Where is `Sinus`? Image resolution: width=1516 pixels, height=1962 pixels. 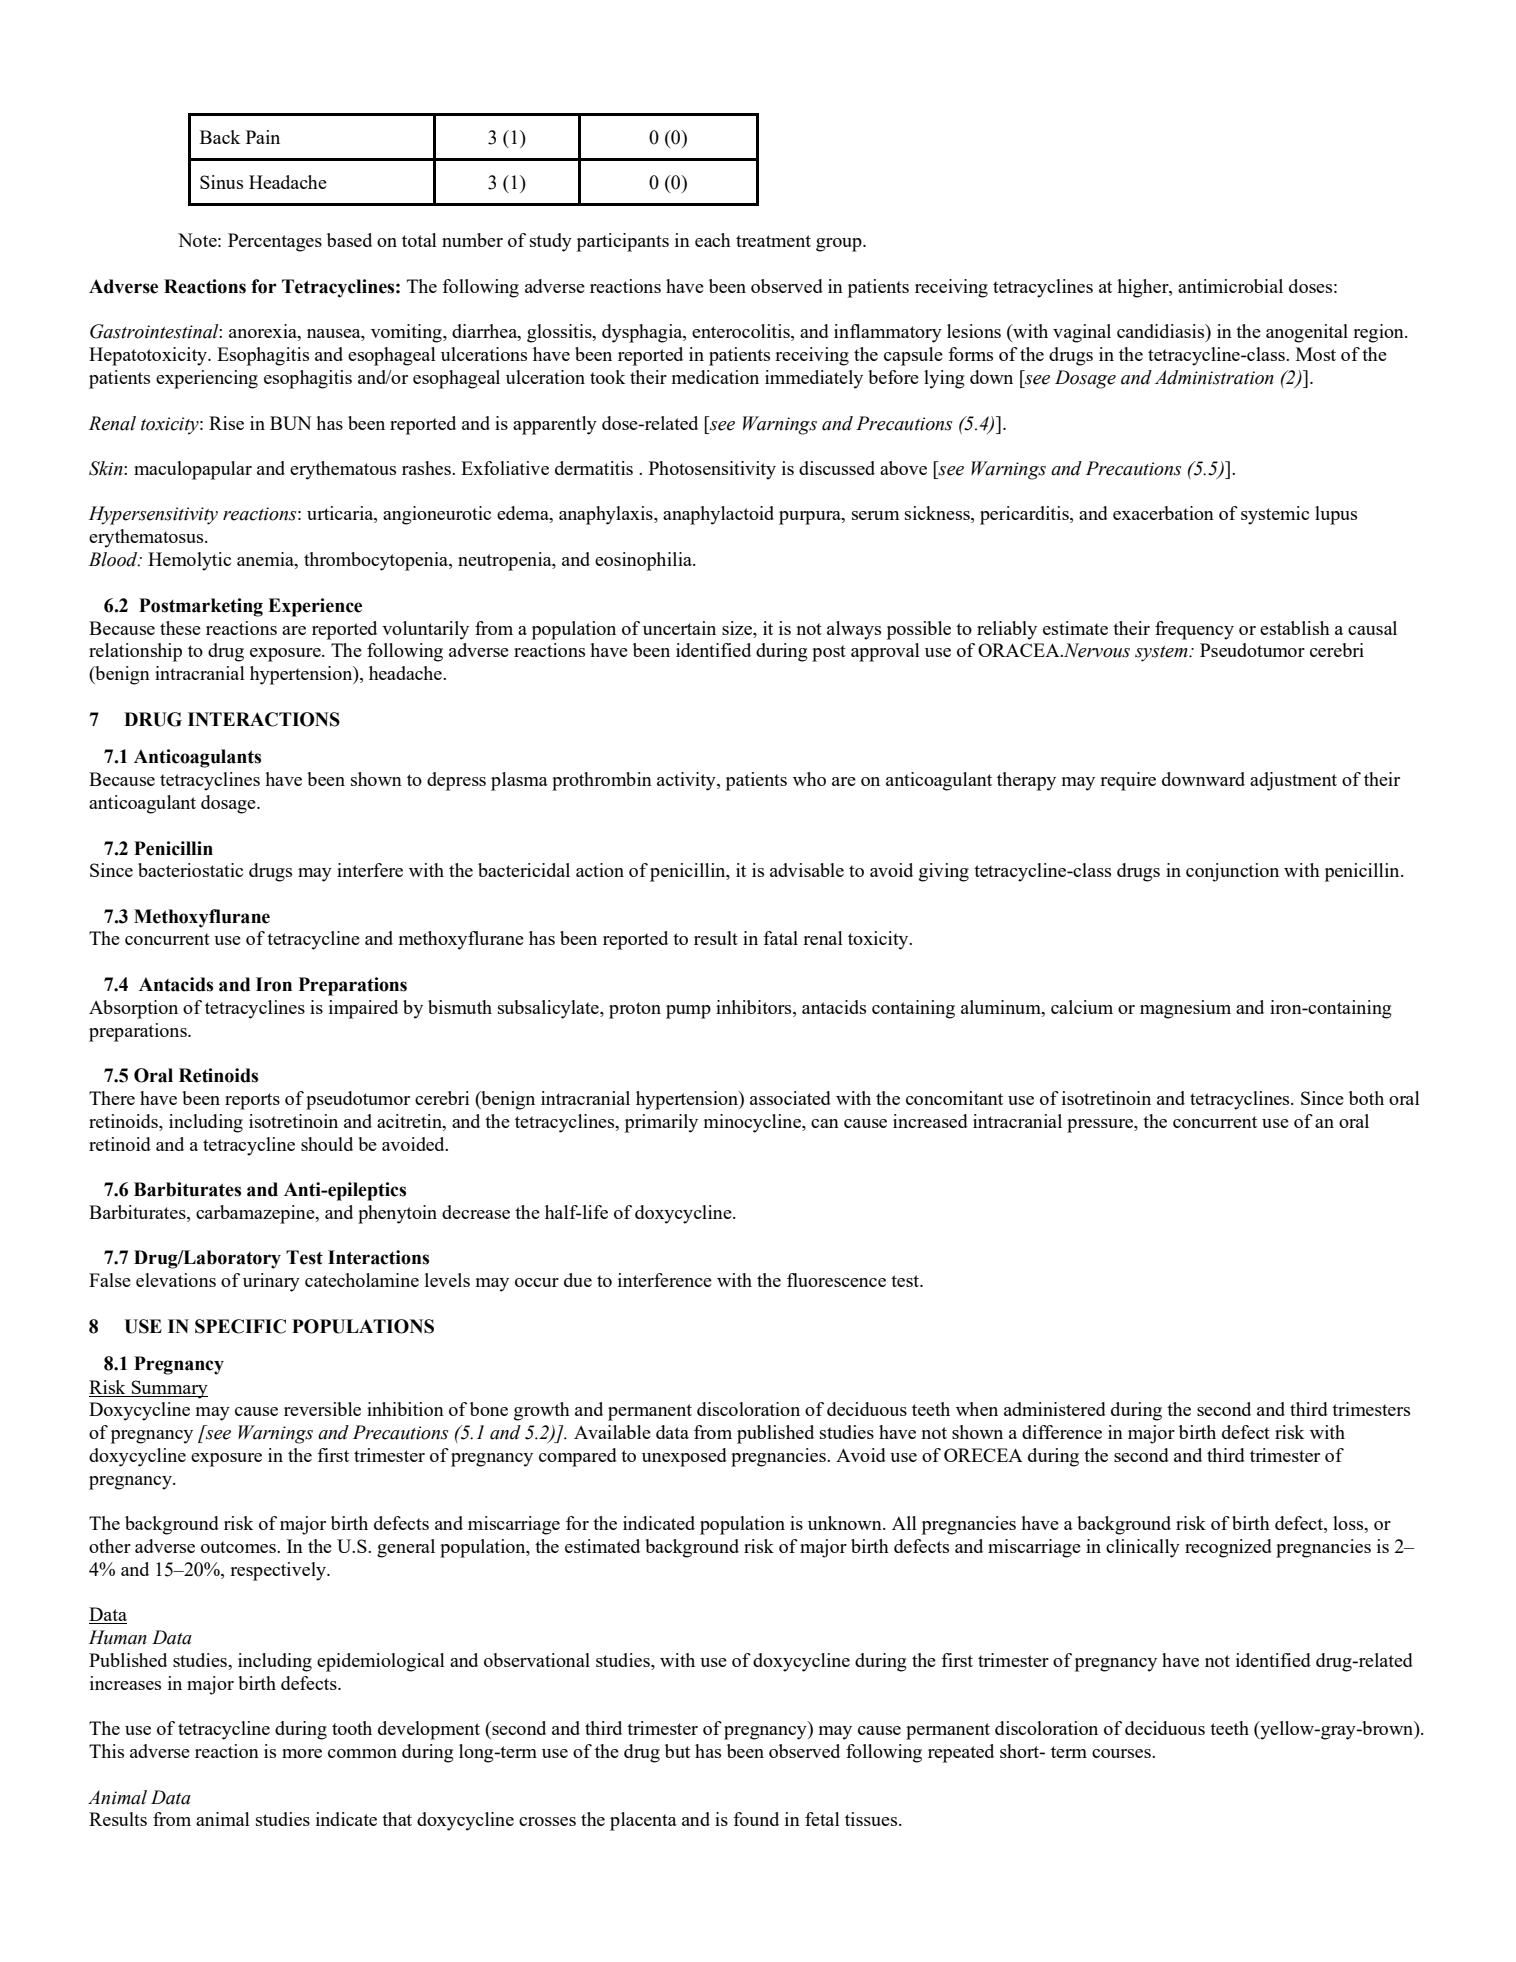
Sinus is located at coordinates (221, 182).
